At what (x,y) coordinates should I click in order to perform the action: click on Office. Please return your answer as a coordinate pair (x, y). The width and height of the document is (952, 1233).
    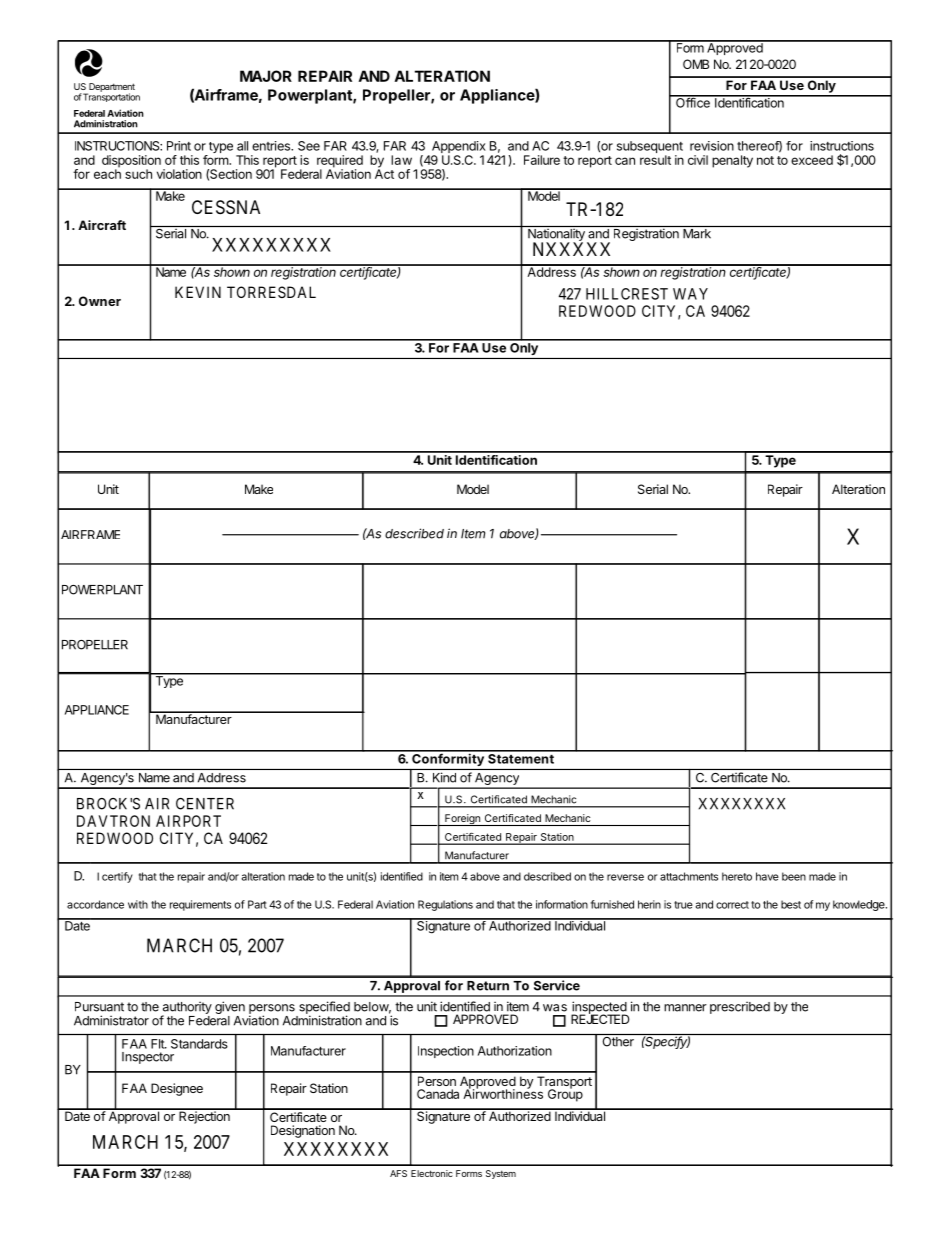
    Looking at the image, I should click on (693, 101).
